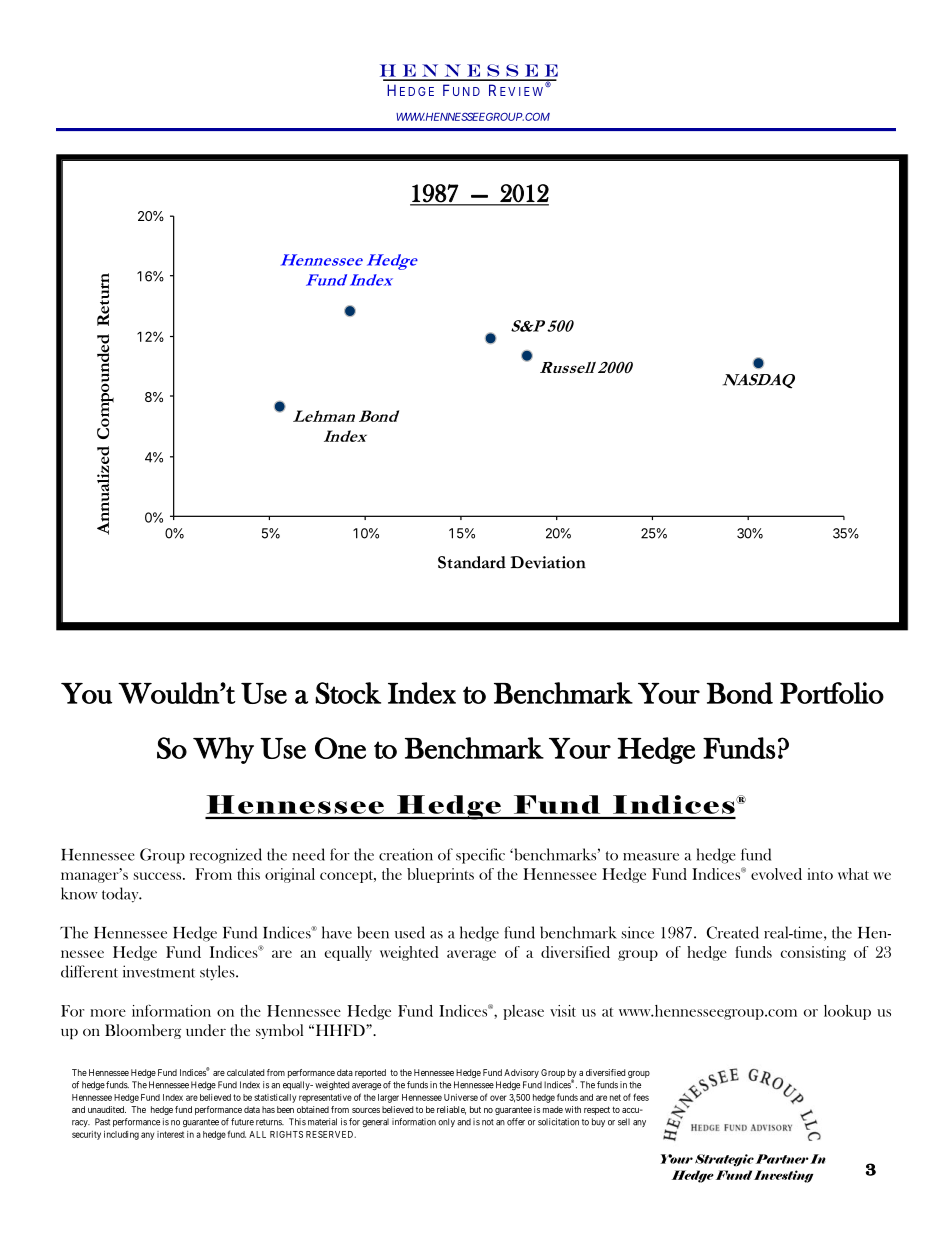  I want to click on blueprints, so click(440, 875).
